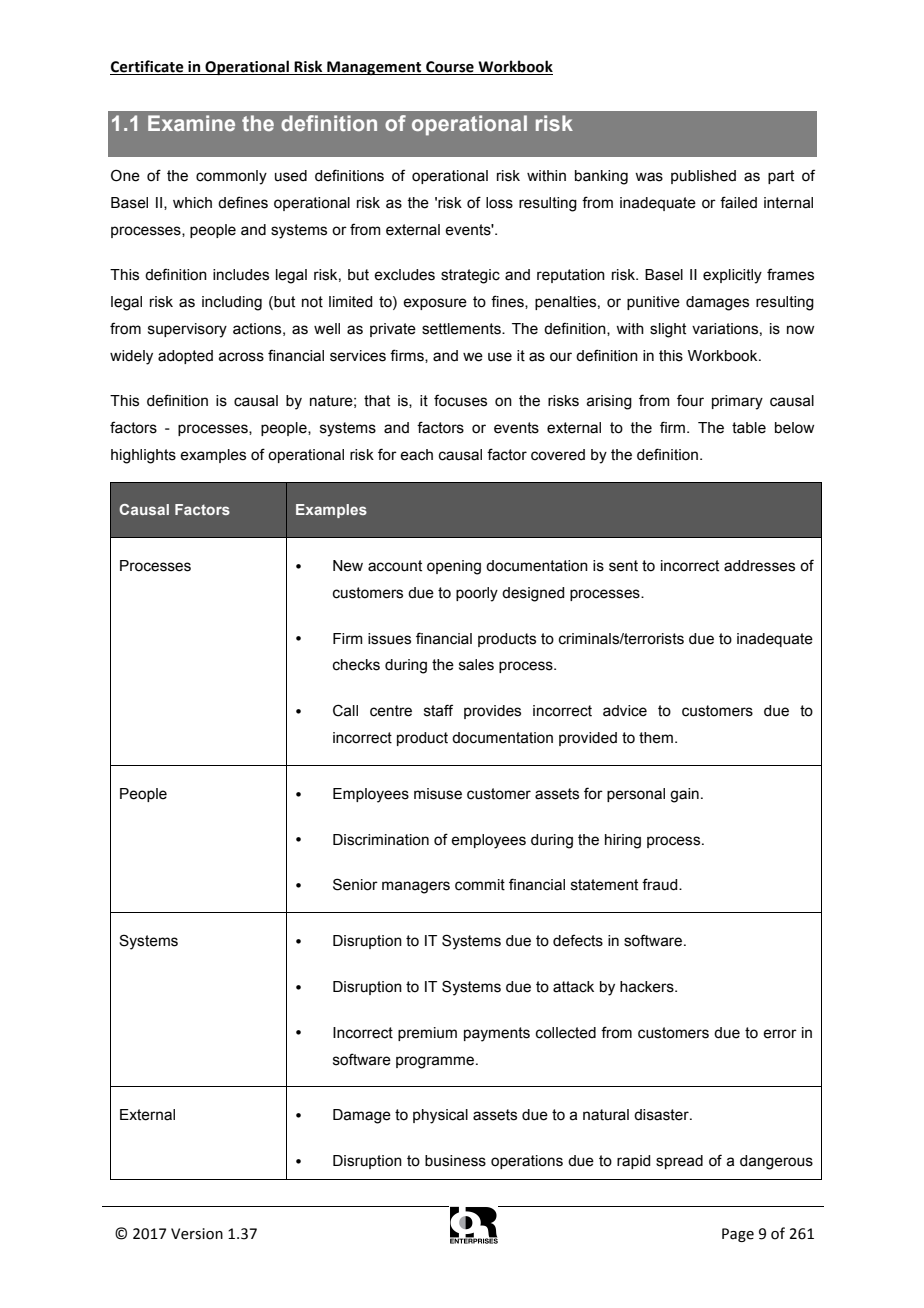 The image size is (924, 1308). Describe the element at coordinates (197, 1234) in the screenshot. I see `Version` at that location.
